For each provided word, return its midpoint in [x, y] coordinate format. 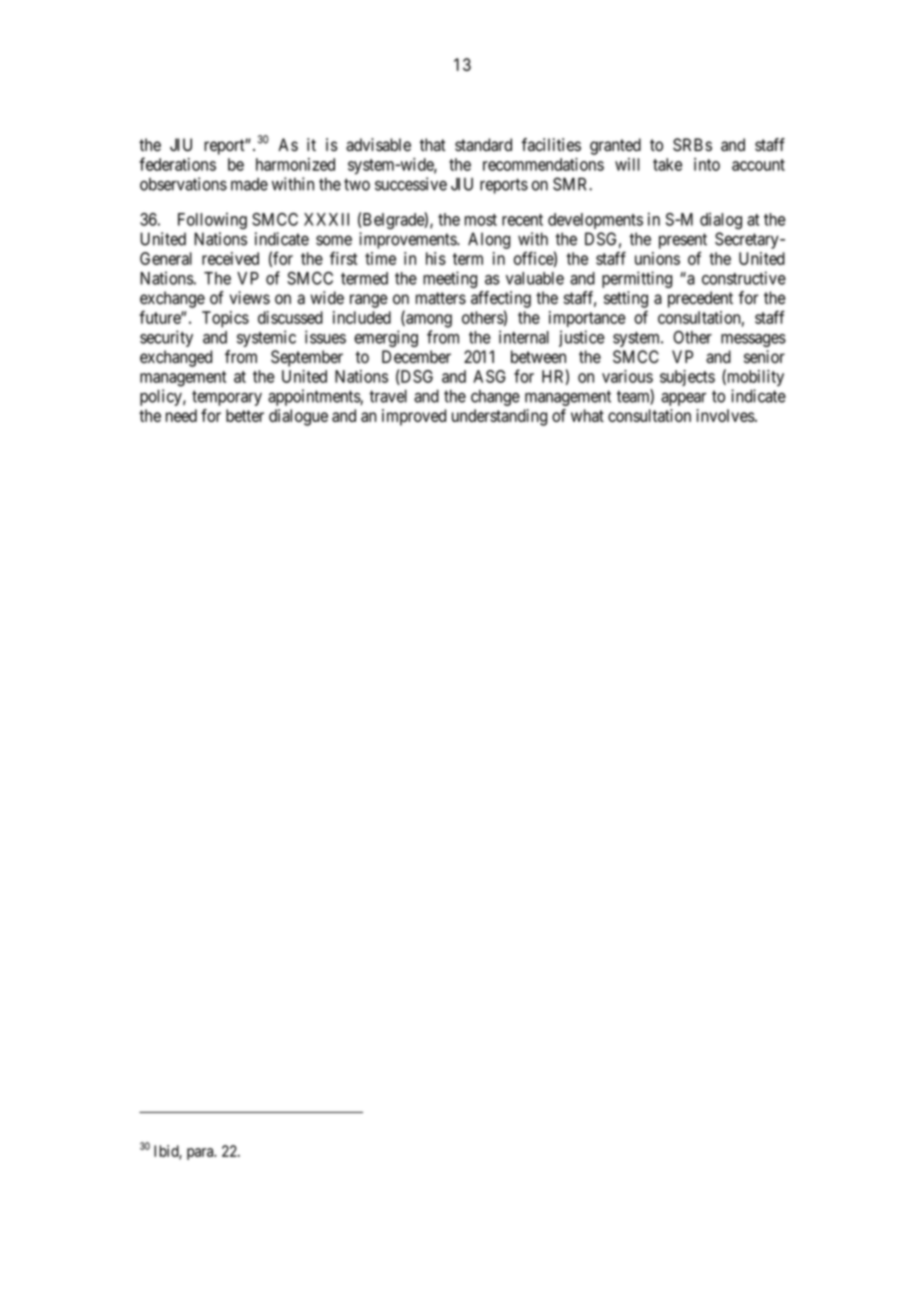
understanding [499, 417]
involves [725, 415]
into [707, 164]
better [245, 415]
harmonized [295, 164]
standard [483, 145]
